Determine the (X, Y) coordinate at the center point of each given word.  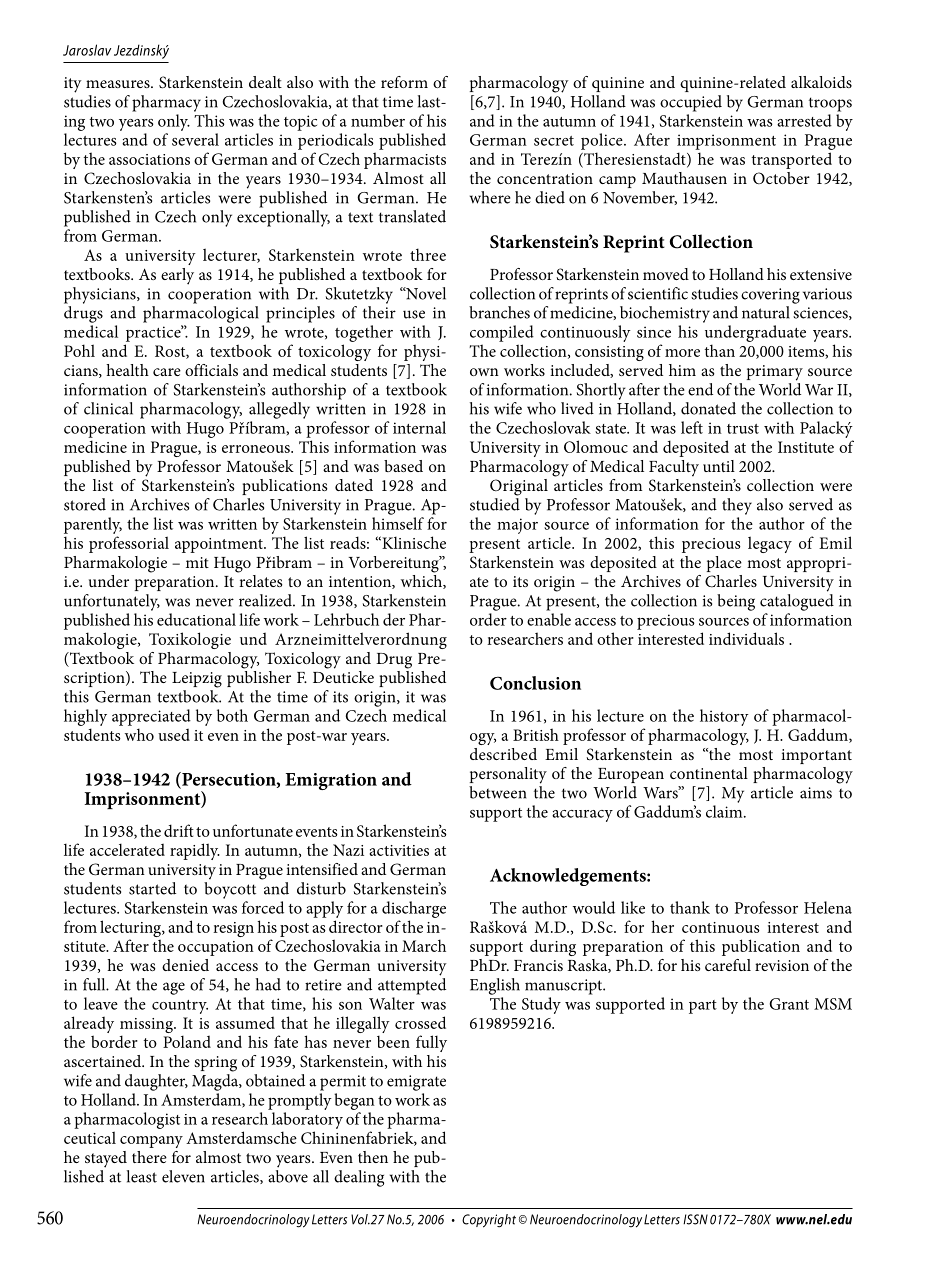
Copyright (489, 1221)
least (142, 1176)
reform (404, 82)
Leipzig (197, 680)
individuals (746, 638)
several (195, 139)
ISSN (695, 1219)
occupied (691, 103)
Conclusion (535, 683)
